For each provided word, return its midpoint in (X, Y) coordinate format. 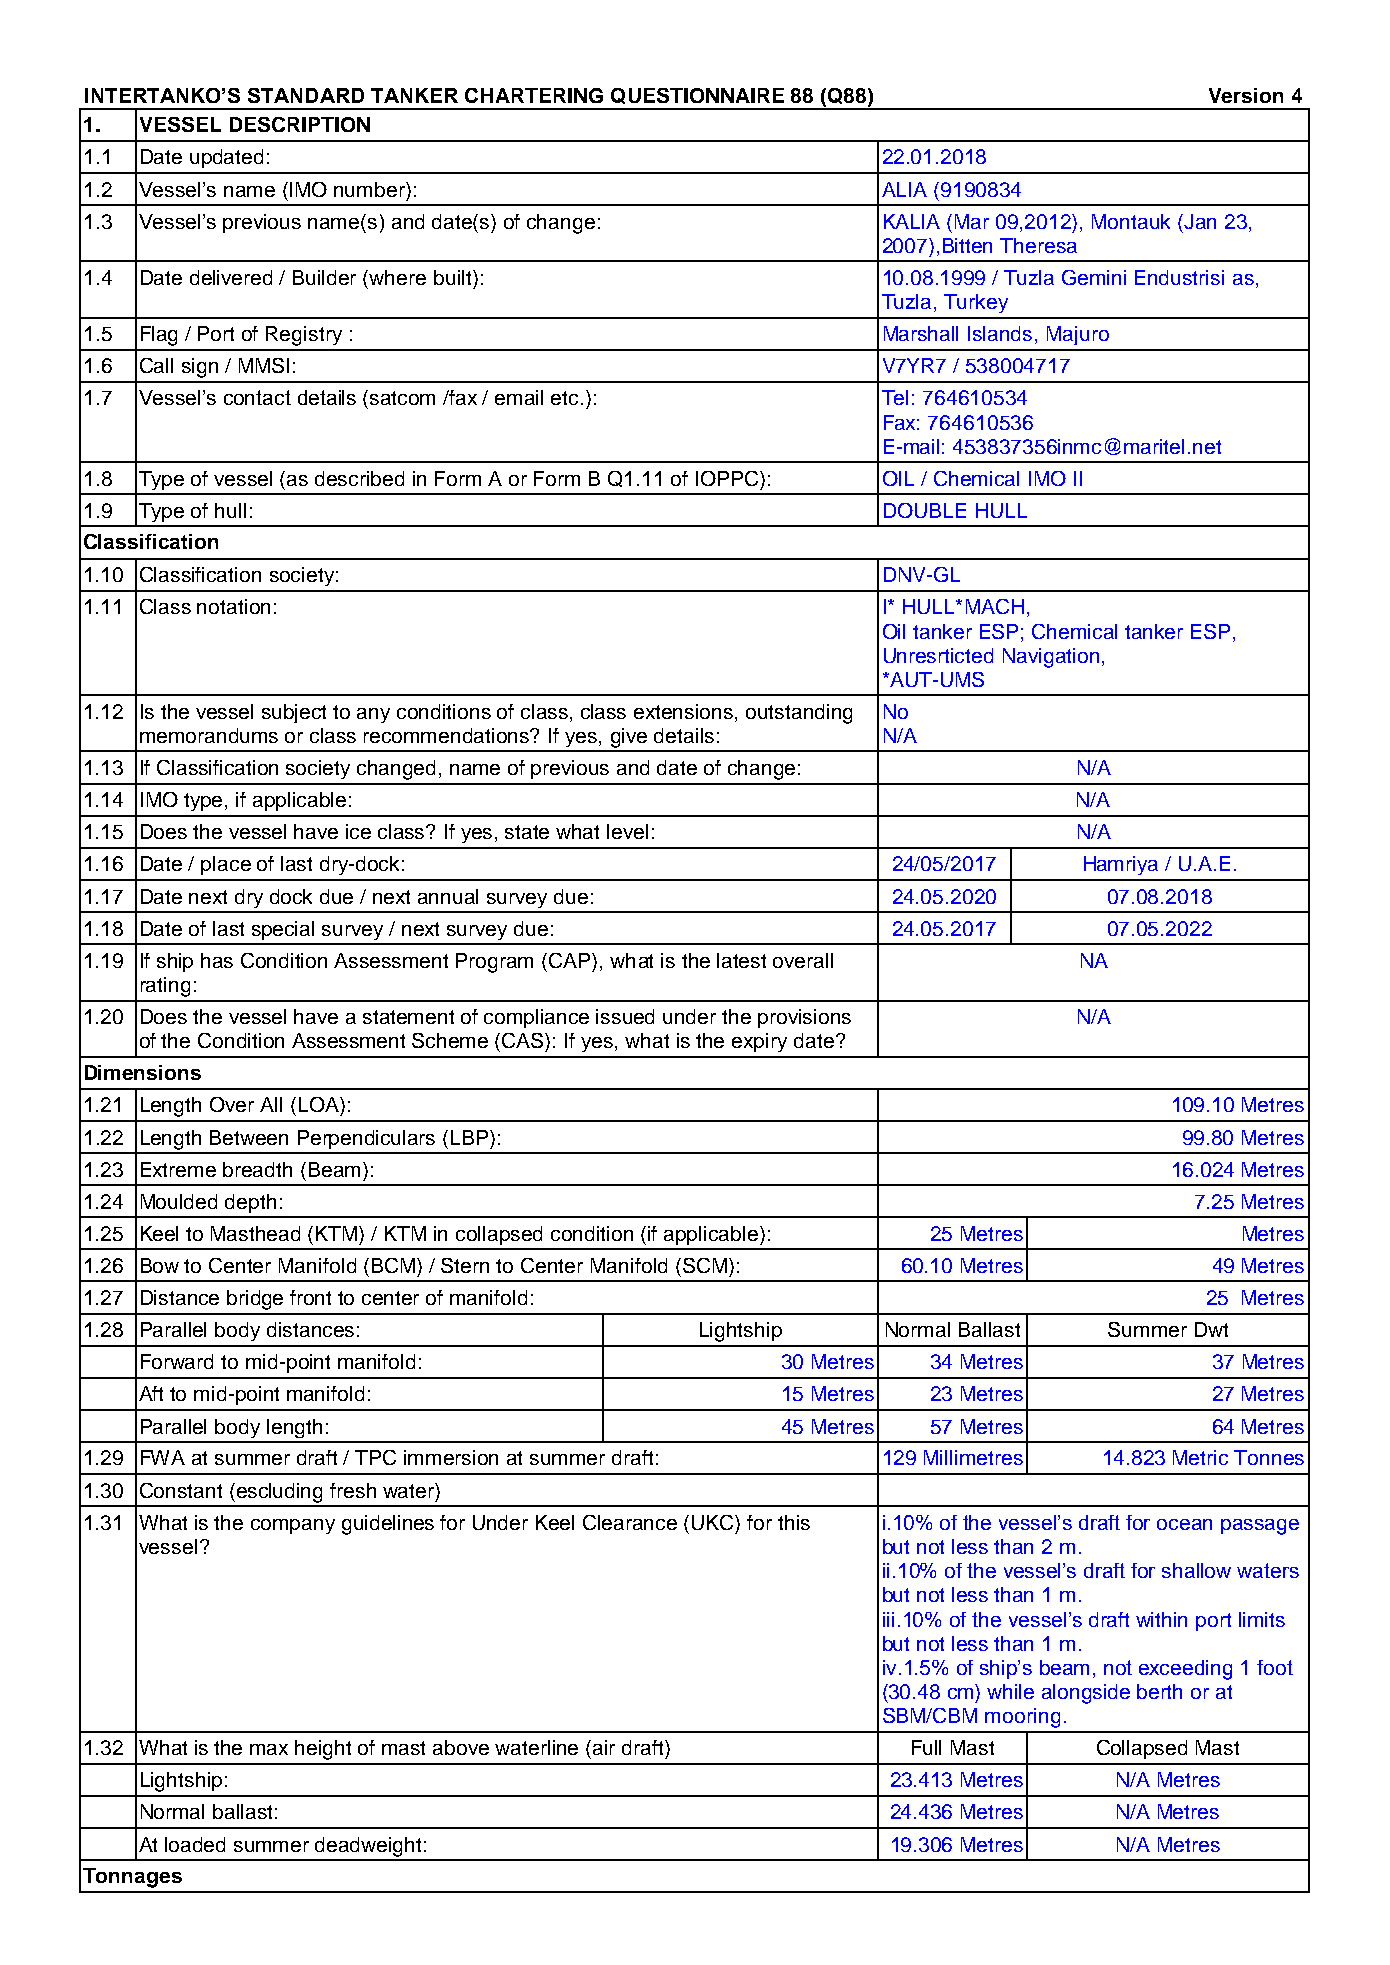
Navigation (1051, 658)
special (283, 930)
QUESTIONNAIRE (697, 96)
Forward (177, 1361)
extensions (685, 713)
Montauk (1131, 221)
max (269, 1749)
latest (741, 960)
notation (233, 606)
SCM (703, 1265)
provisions (804, 1018)
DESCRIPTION (300, 124)
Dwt (1211, 1329)
